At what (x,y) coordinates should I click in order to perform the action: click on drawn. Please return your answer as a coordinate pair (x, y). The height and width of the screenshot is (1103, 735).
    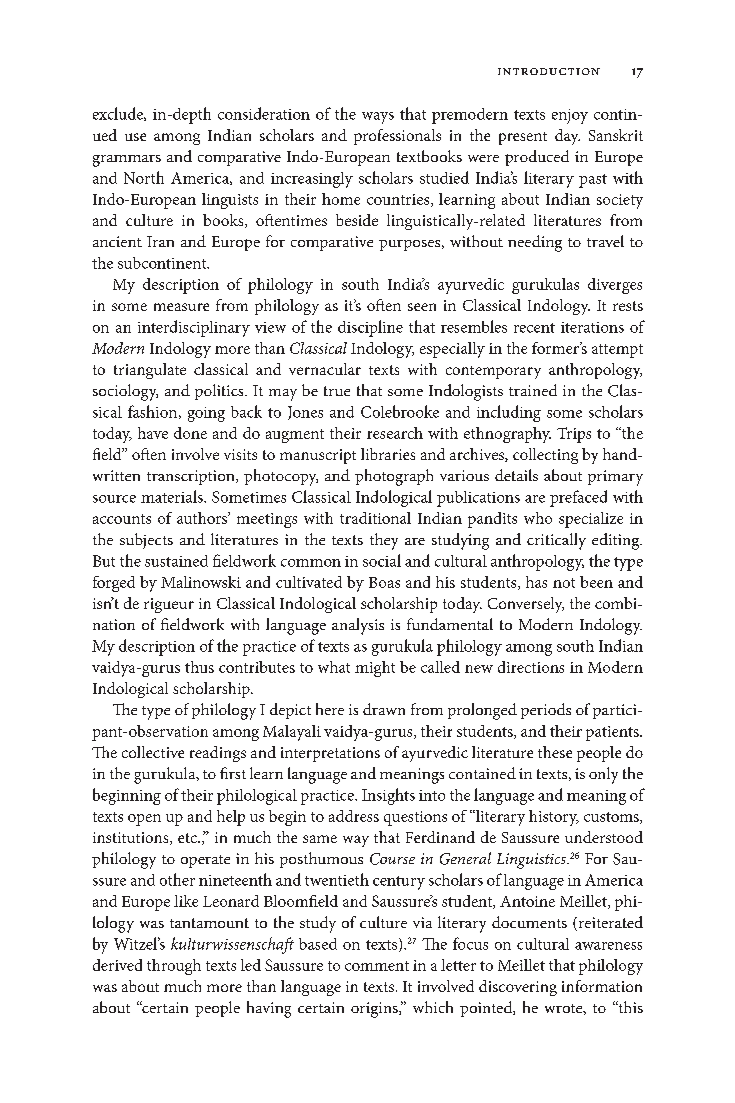
    Looking at the image, I should click on (384, 709).
